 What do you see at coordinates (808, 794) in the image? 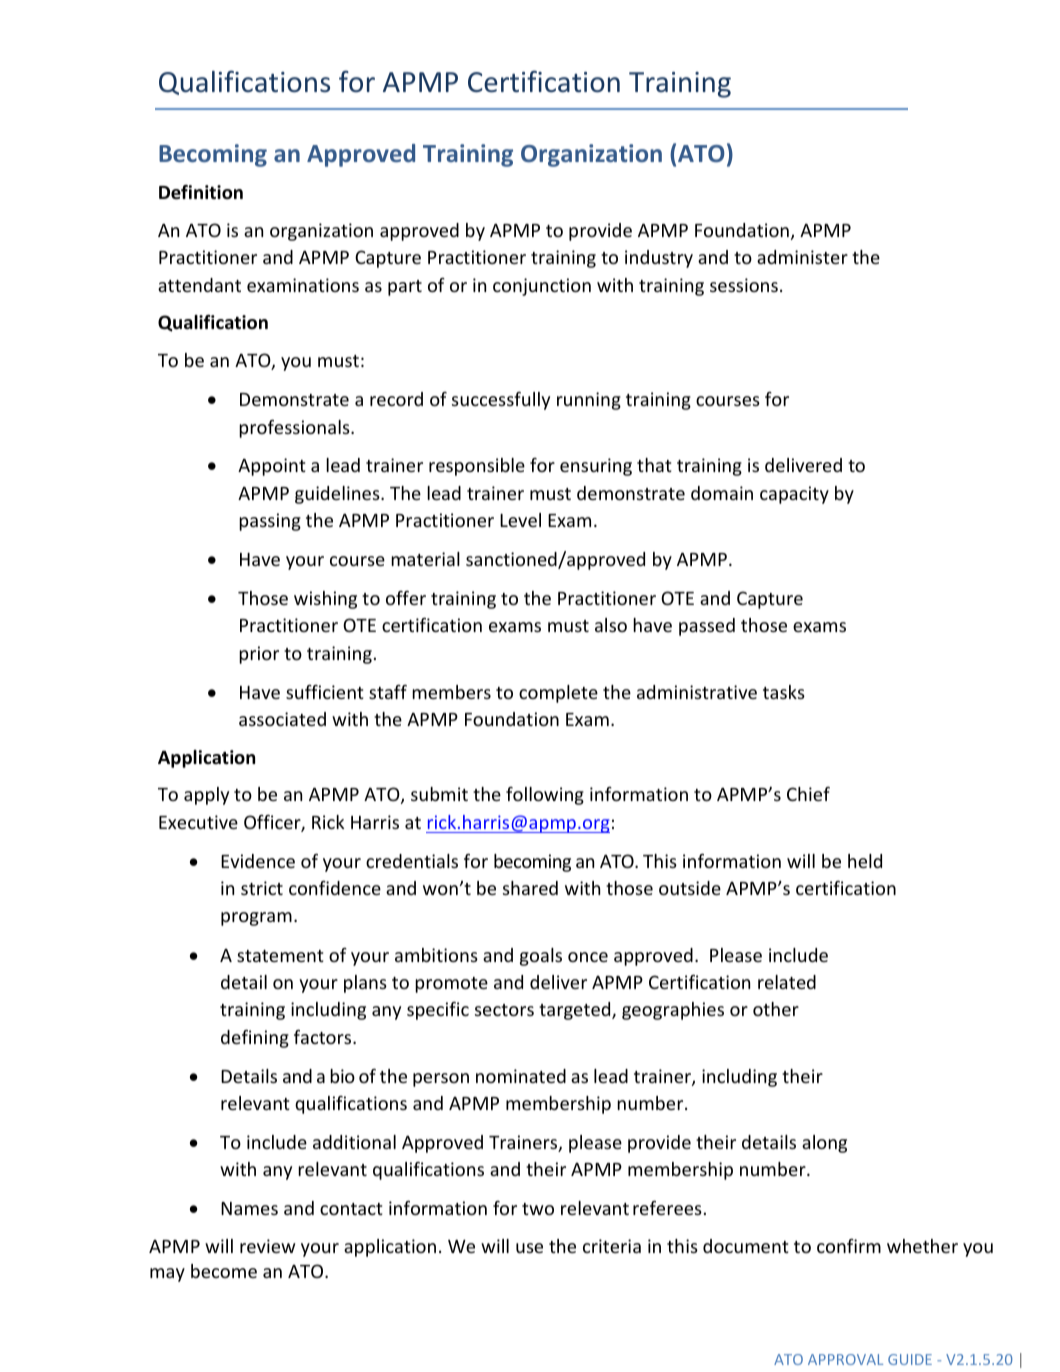
I see `Chief` at bounding box center [808, 794].
